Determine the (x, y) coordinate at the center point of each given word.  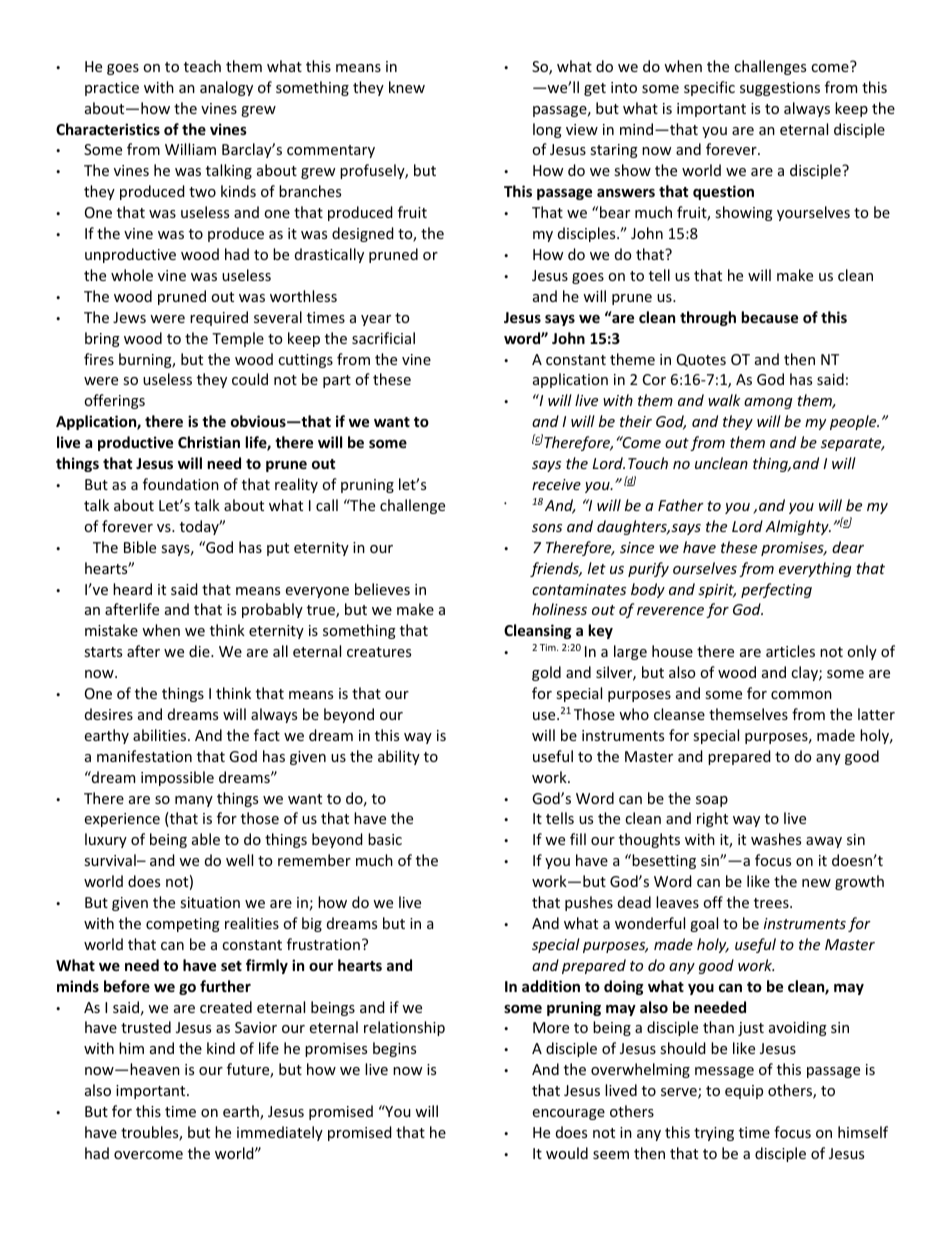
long (547, 130)
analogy (226, 88)
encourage (569, 1114)
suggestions (780, 89)
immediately (280, 1133)
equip (744, 1092)
